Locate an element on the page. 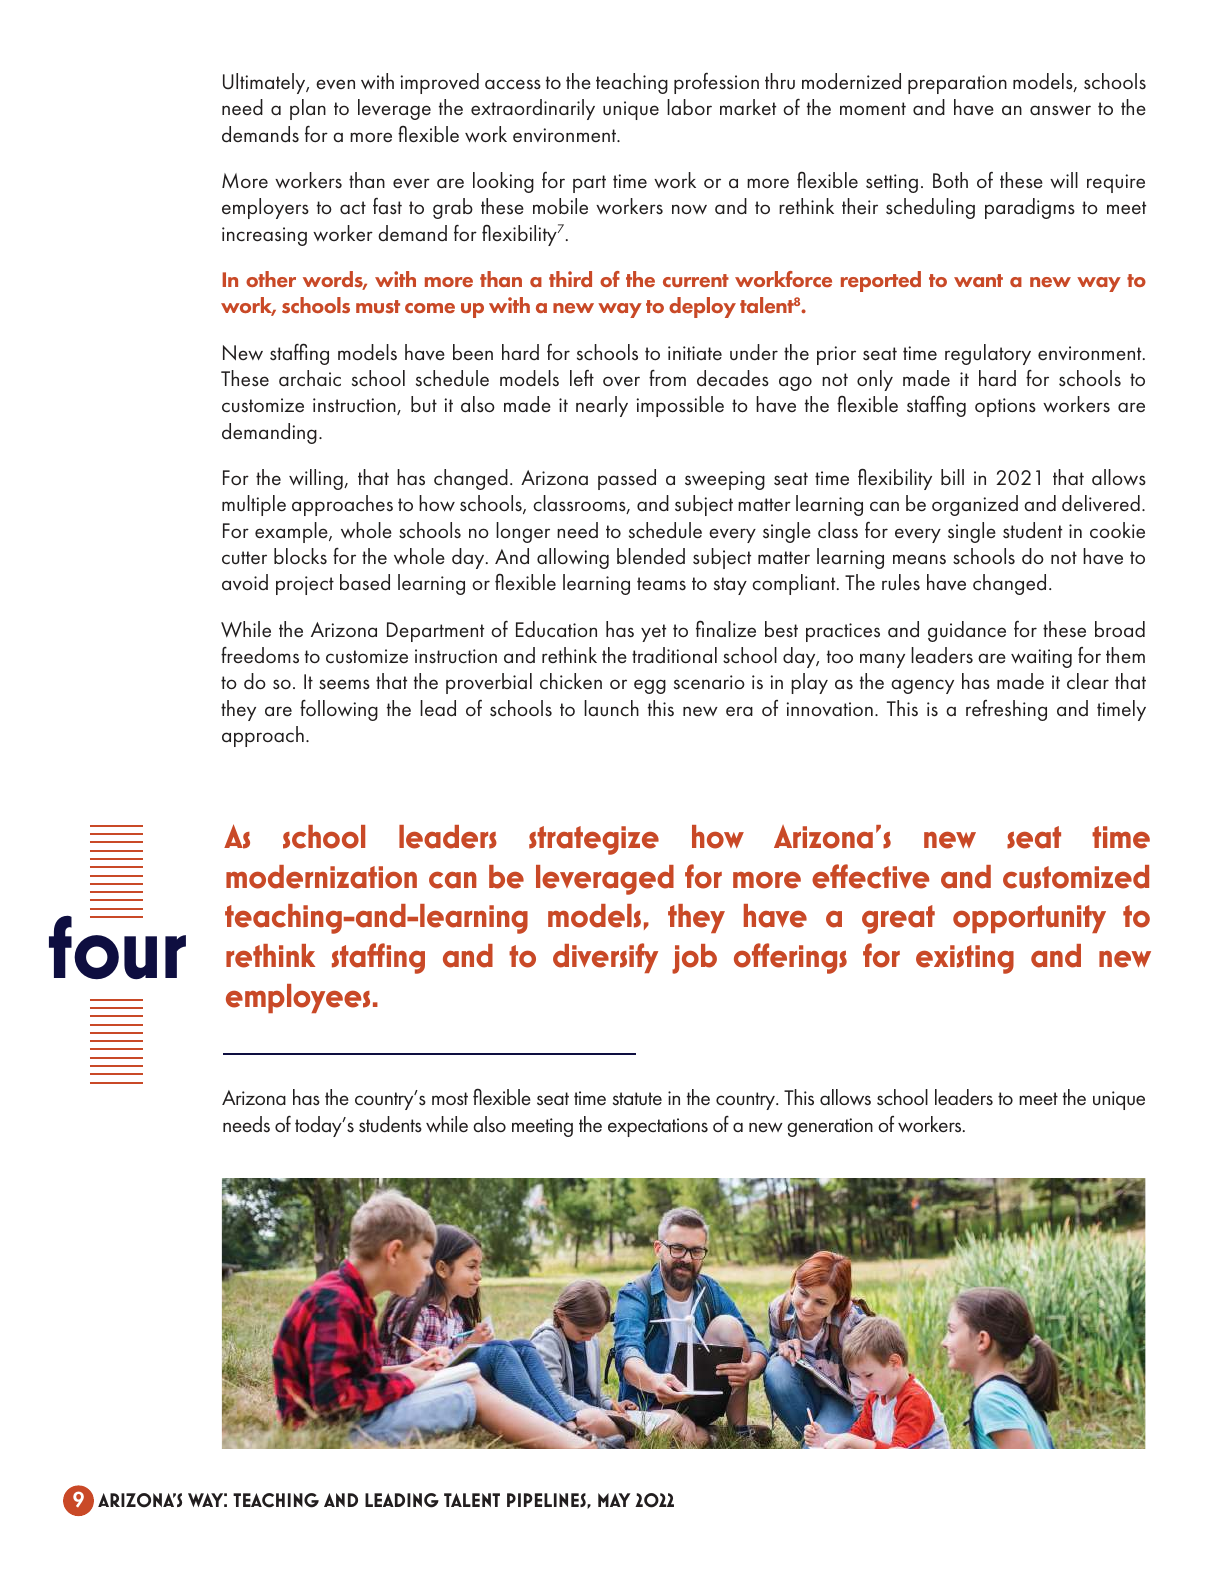  opportunity is located at coordinates (1029, 919).
